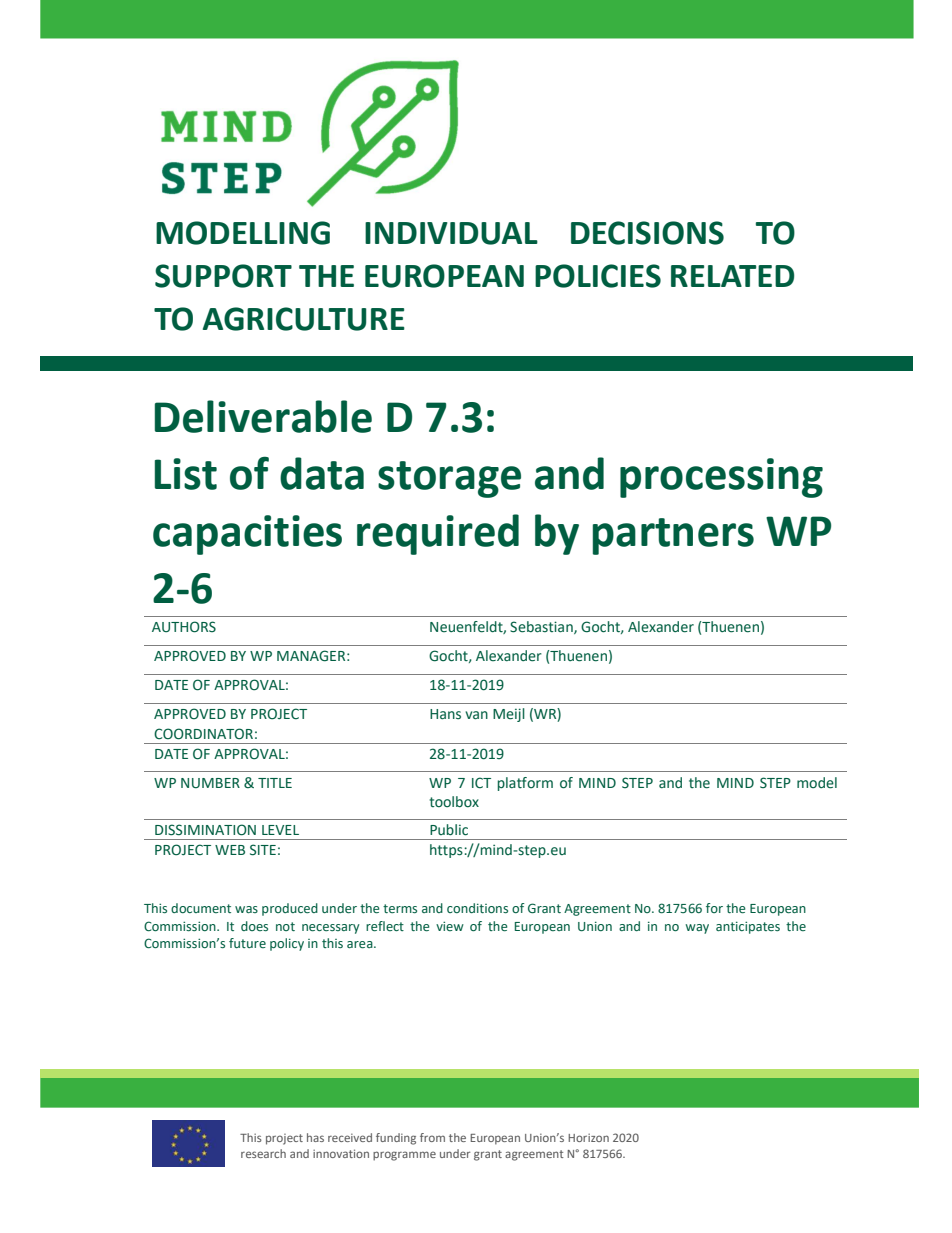 Image resolution: width=952 pixels, height=1233 pixels. What do you see at coordinates (223, 276) in the screenshot?
I see `SUPPORT` at bounding box center [223, 276].
